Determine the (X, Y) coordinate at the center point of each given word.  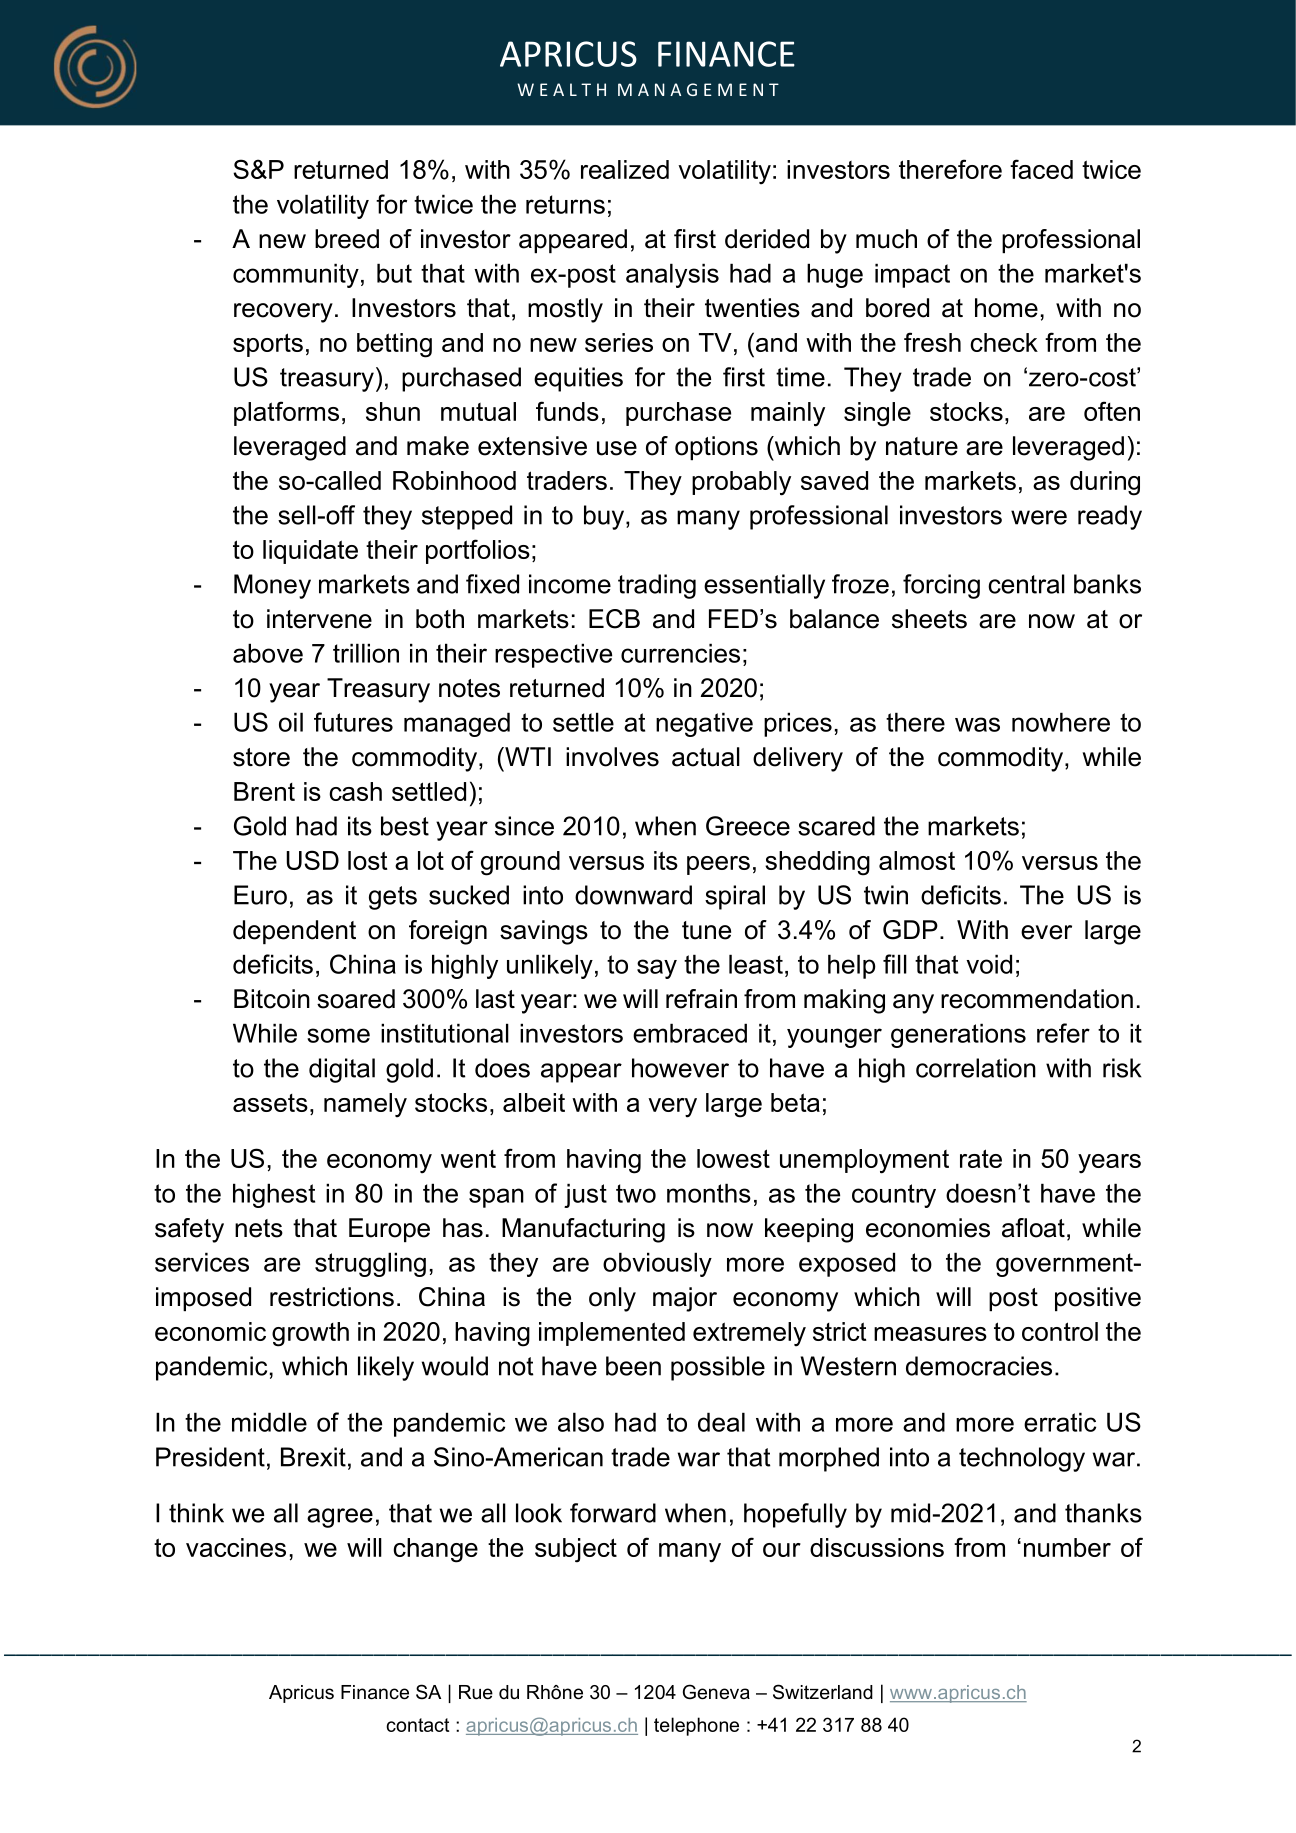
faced (1041, 169)
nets (259, 1228)
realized (625, 169)
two (636, 1193)
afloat (1033, 1228)
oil (291, 722)
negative (704, 724)
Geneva (716, 1692)
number (1067, 1547)
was (977, 724)
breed (347, 239)
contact (417, 1725)
